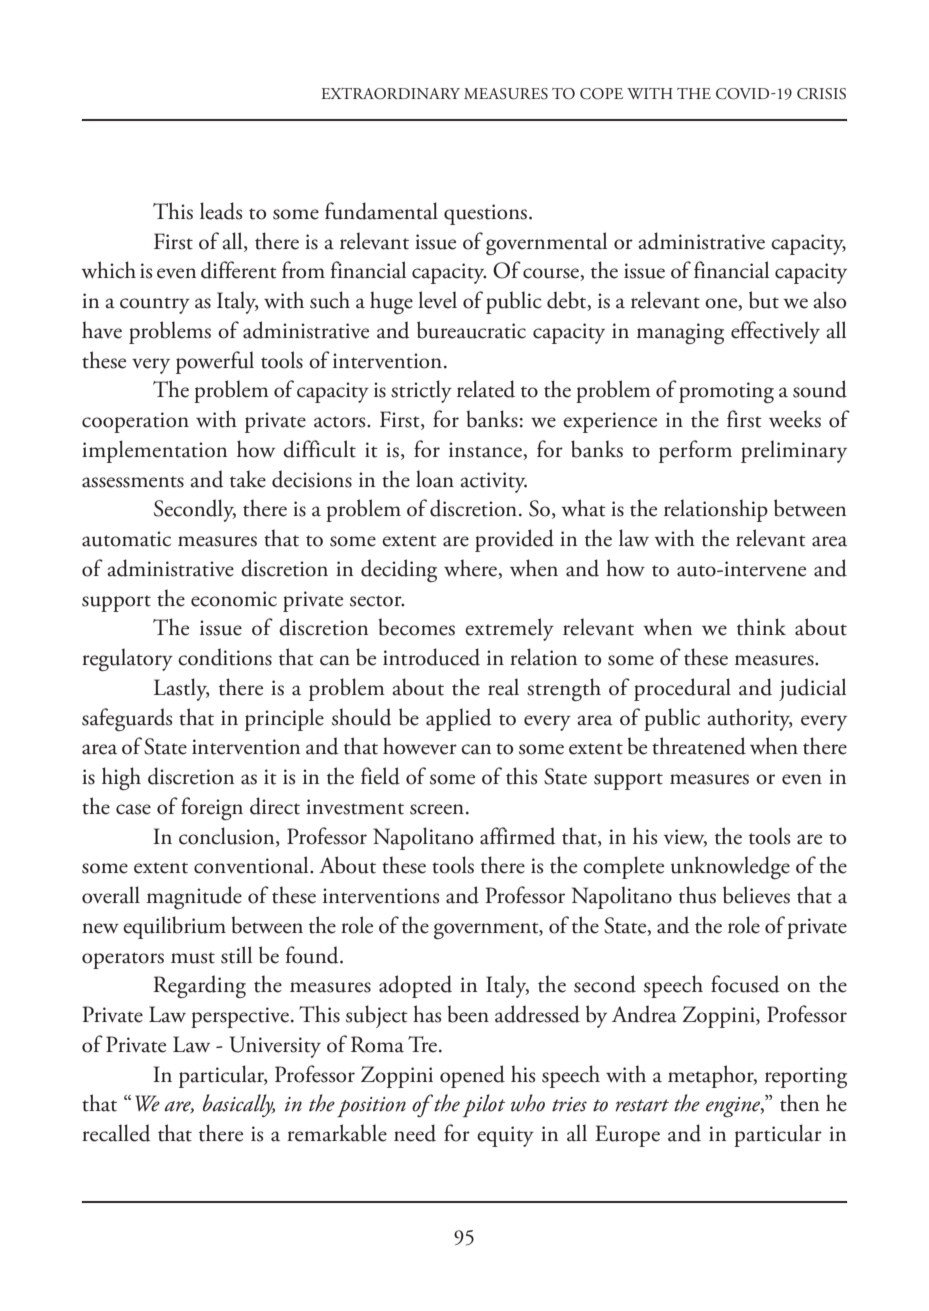  What do you see at coordinates (390, 94) in the document?
I see `EXTRAORDINARY` at bounding box center [390, 94].
